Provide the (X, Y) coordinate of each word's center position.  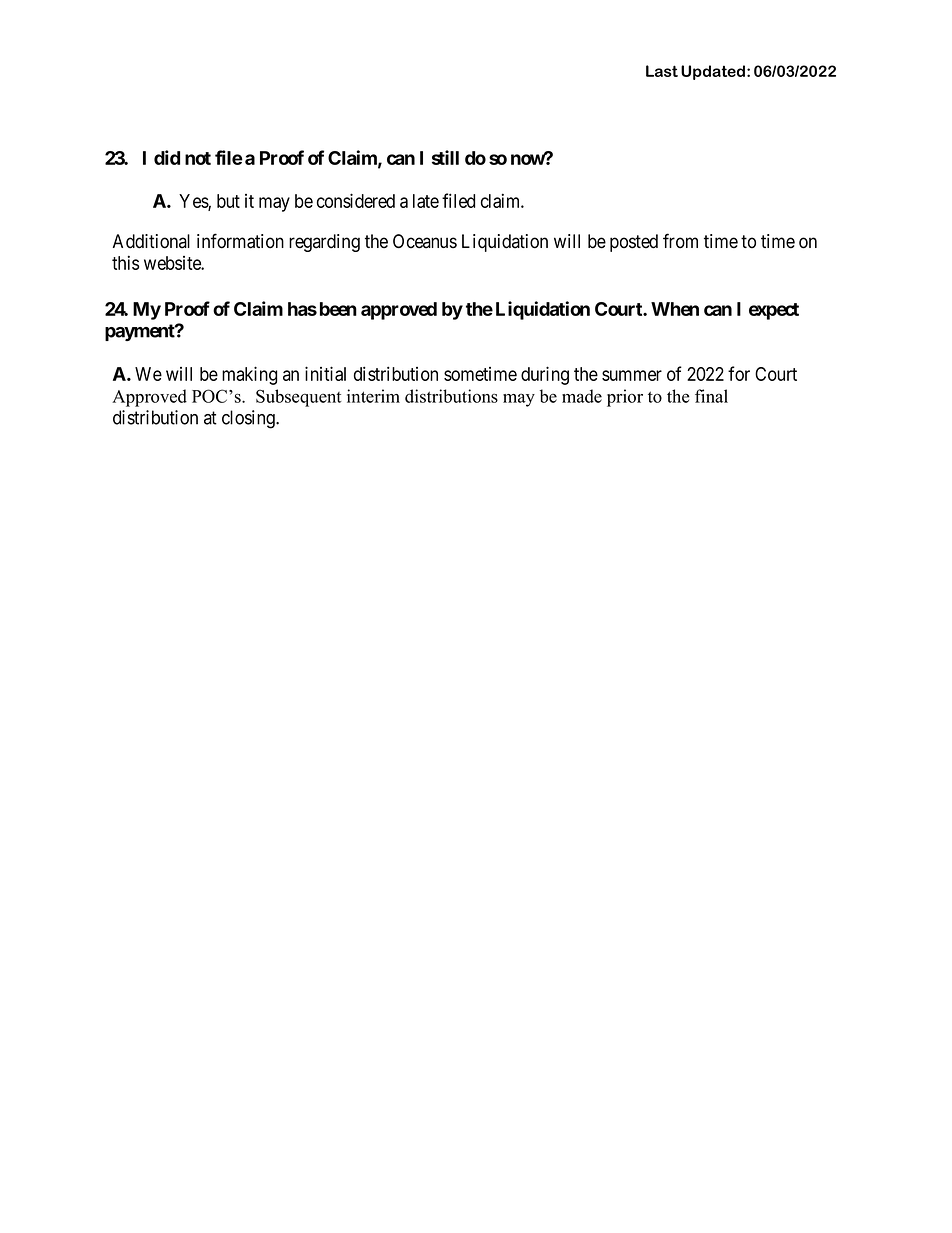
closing (249, 419)
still (445, 157)
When (675, 309)
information (240, 241)
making (249, 375)
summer (632, 375)
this (125, 262)
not (198, 158)
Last (662, 71)
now (528, 159)
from (680, 241)
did (167, 157)
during (545, 375)
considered (356, 200)
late (426, 201)
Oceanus (425, 241)
